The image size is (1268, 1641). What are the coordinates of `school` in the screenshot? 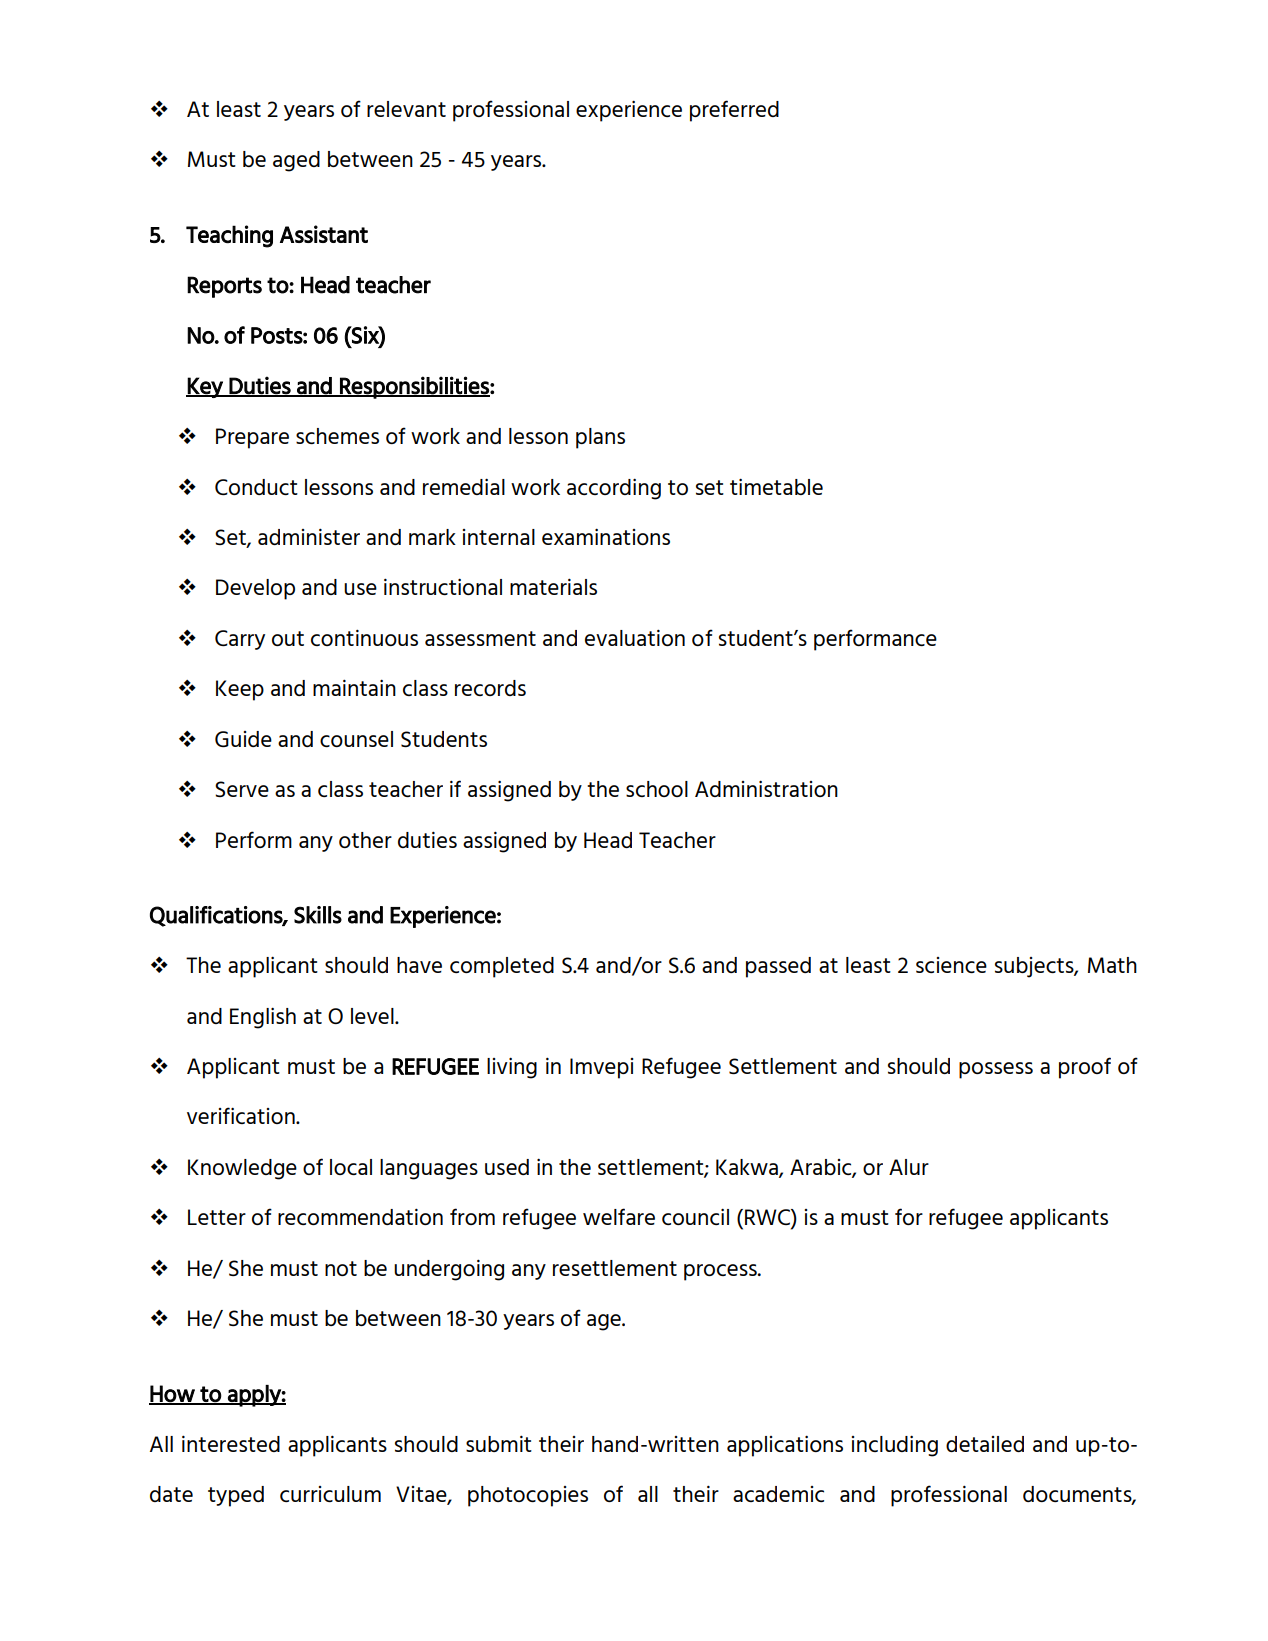 It's located at (657, 789).
